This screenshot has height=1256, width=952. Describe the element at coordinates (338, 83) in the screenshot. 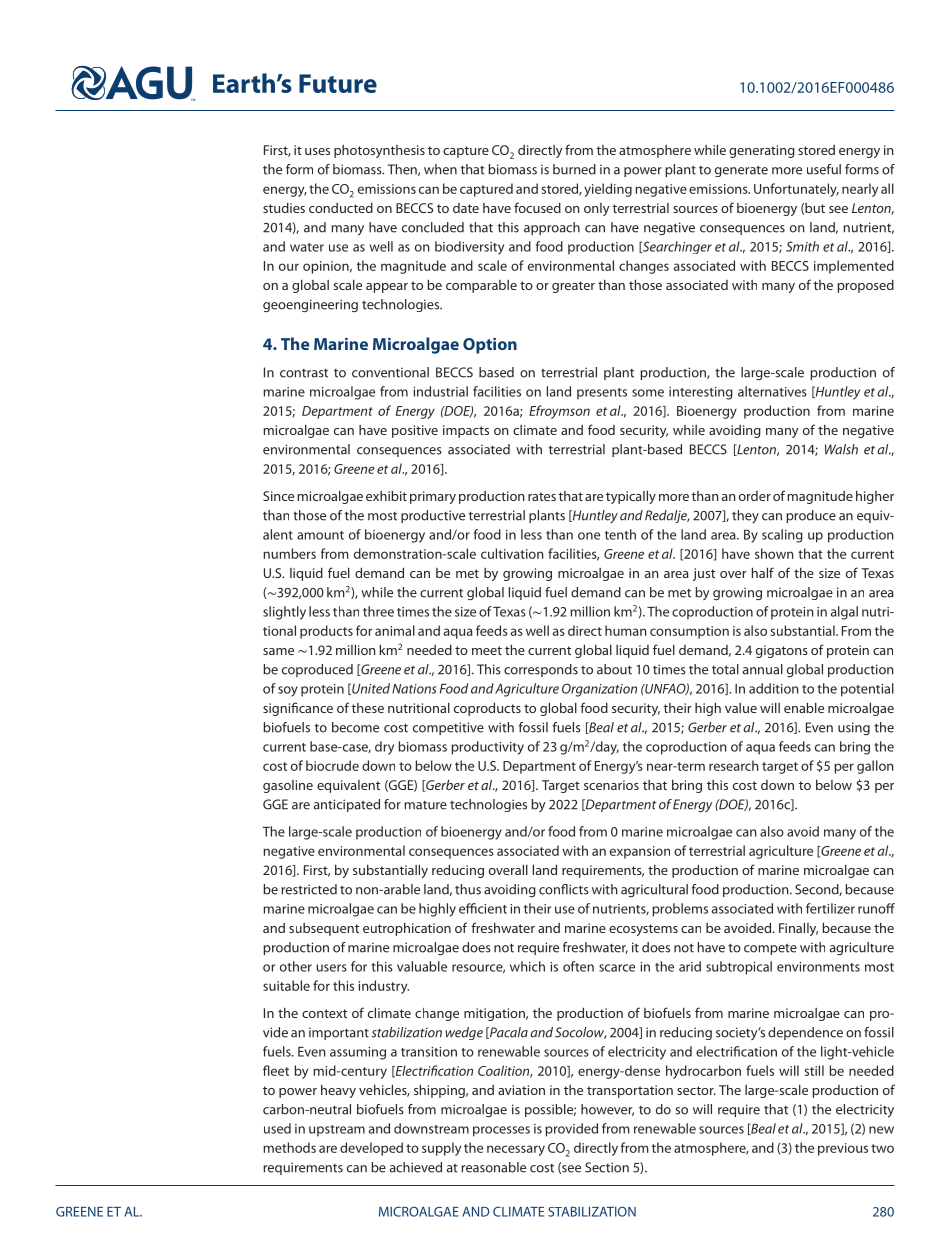

I see `Future` at that location.
